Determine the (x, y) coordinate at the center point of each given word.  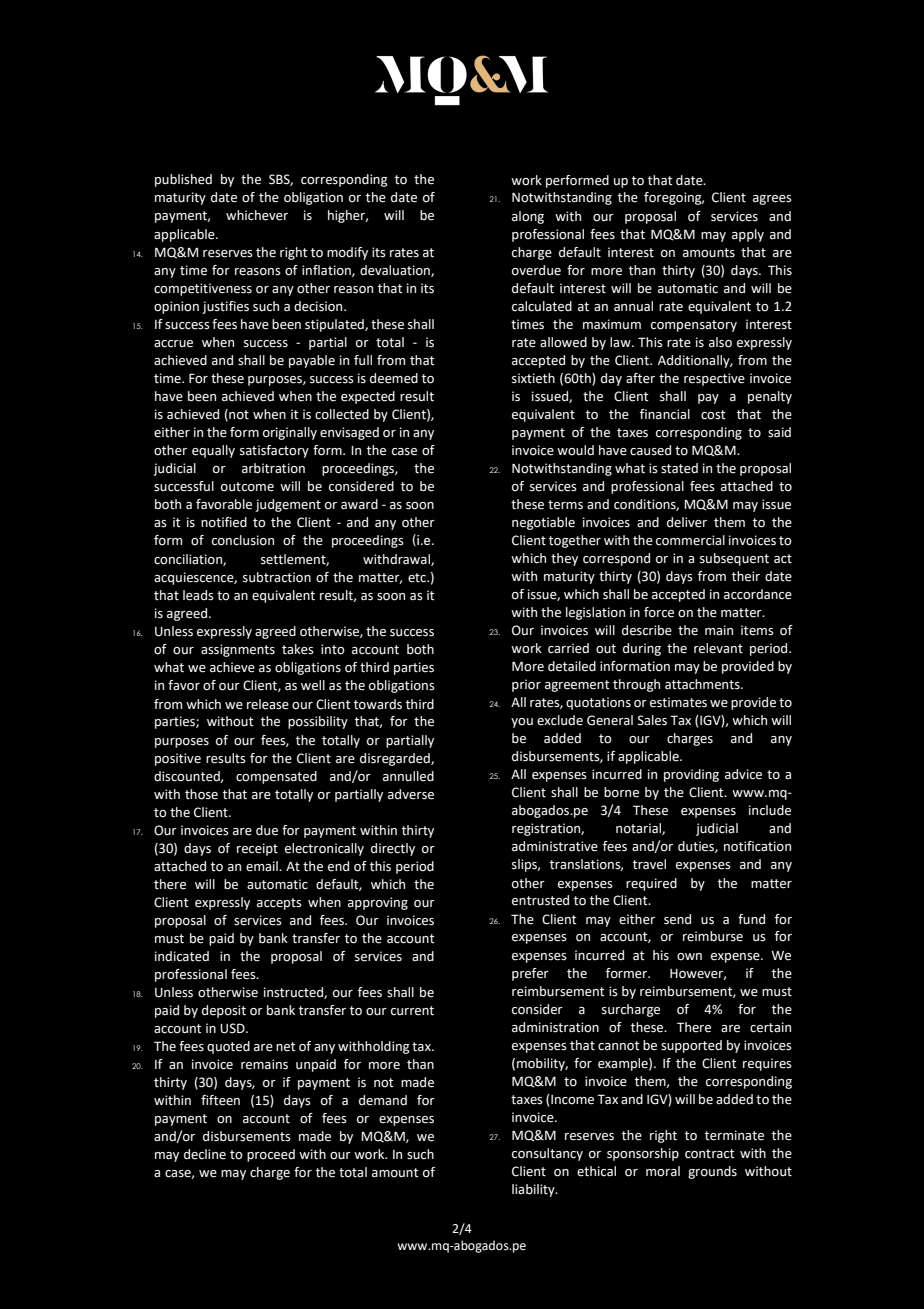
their (746, 576)
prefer (530, 974)
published (183, 180)
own (689, 957)
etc (418, 578)
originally (290, 433)
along (528, 217)
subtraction (277, 577)
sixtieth (533, 378)
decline (205, 1154)
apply (748, 235)
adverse (411, 794)
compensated (276, 777)
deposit (224, 1011)
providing (691, 775)
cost (713, 415)
